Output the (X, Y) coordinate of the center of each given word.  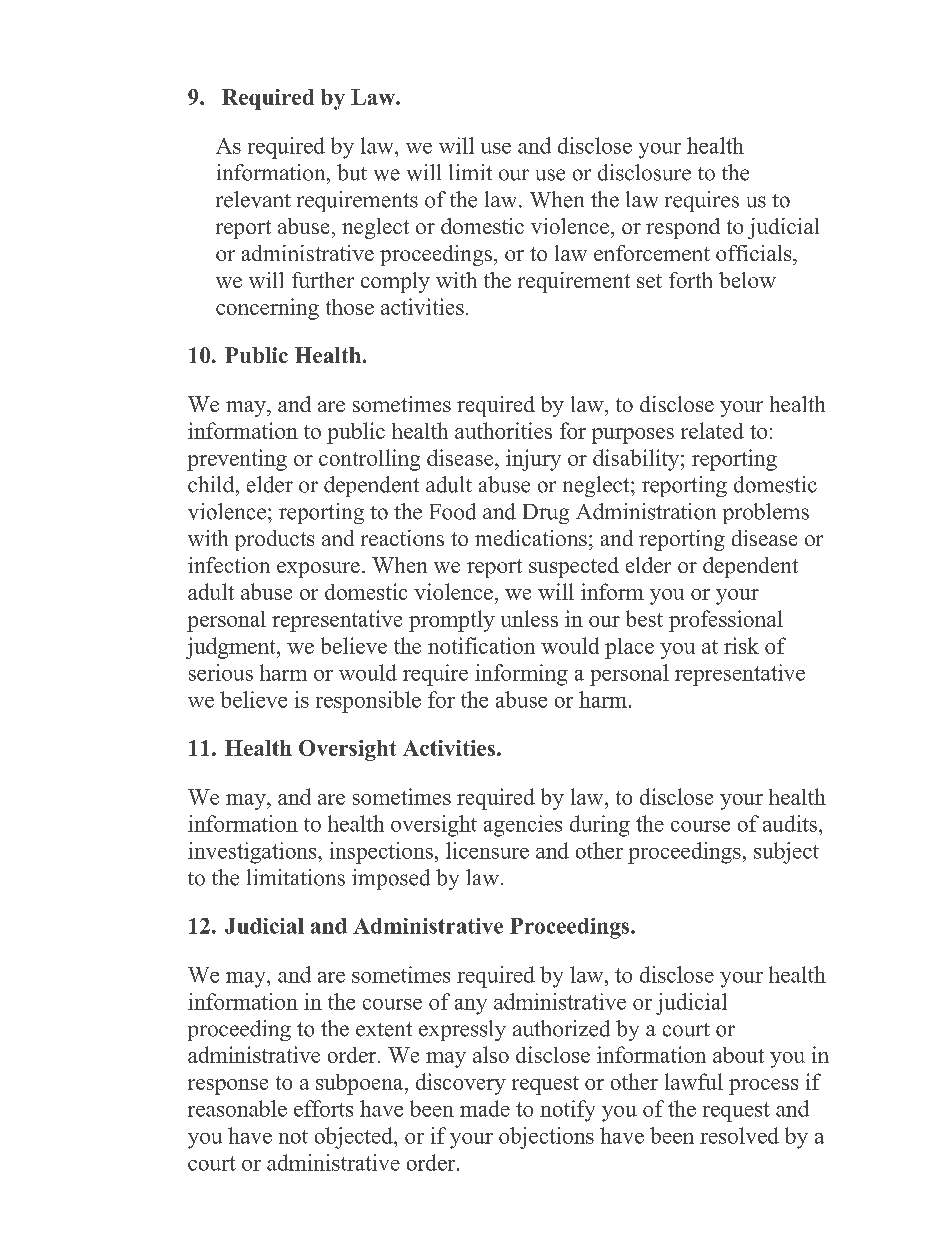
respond (683, 228)
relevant (253, 199)
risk (741, 645)
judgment (232, 648)
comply (395, 282)
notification (481, 645)
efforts (323, 1108)
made (485, 1108)
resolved (739, 1135)
